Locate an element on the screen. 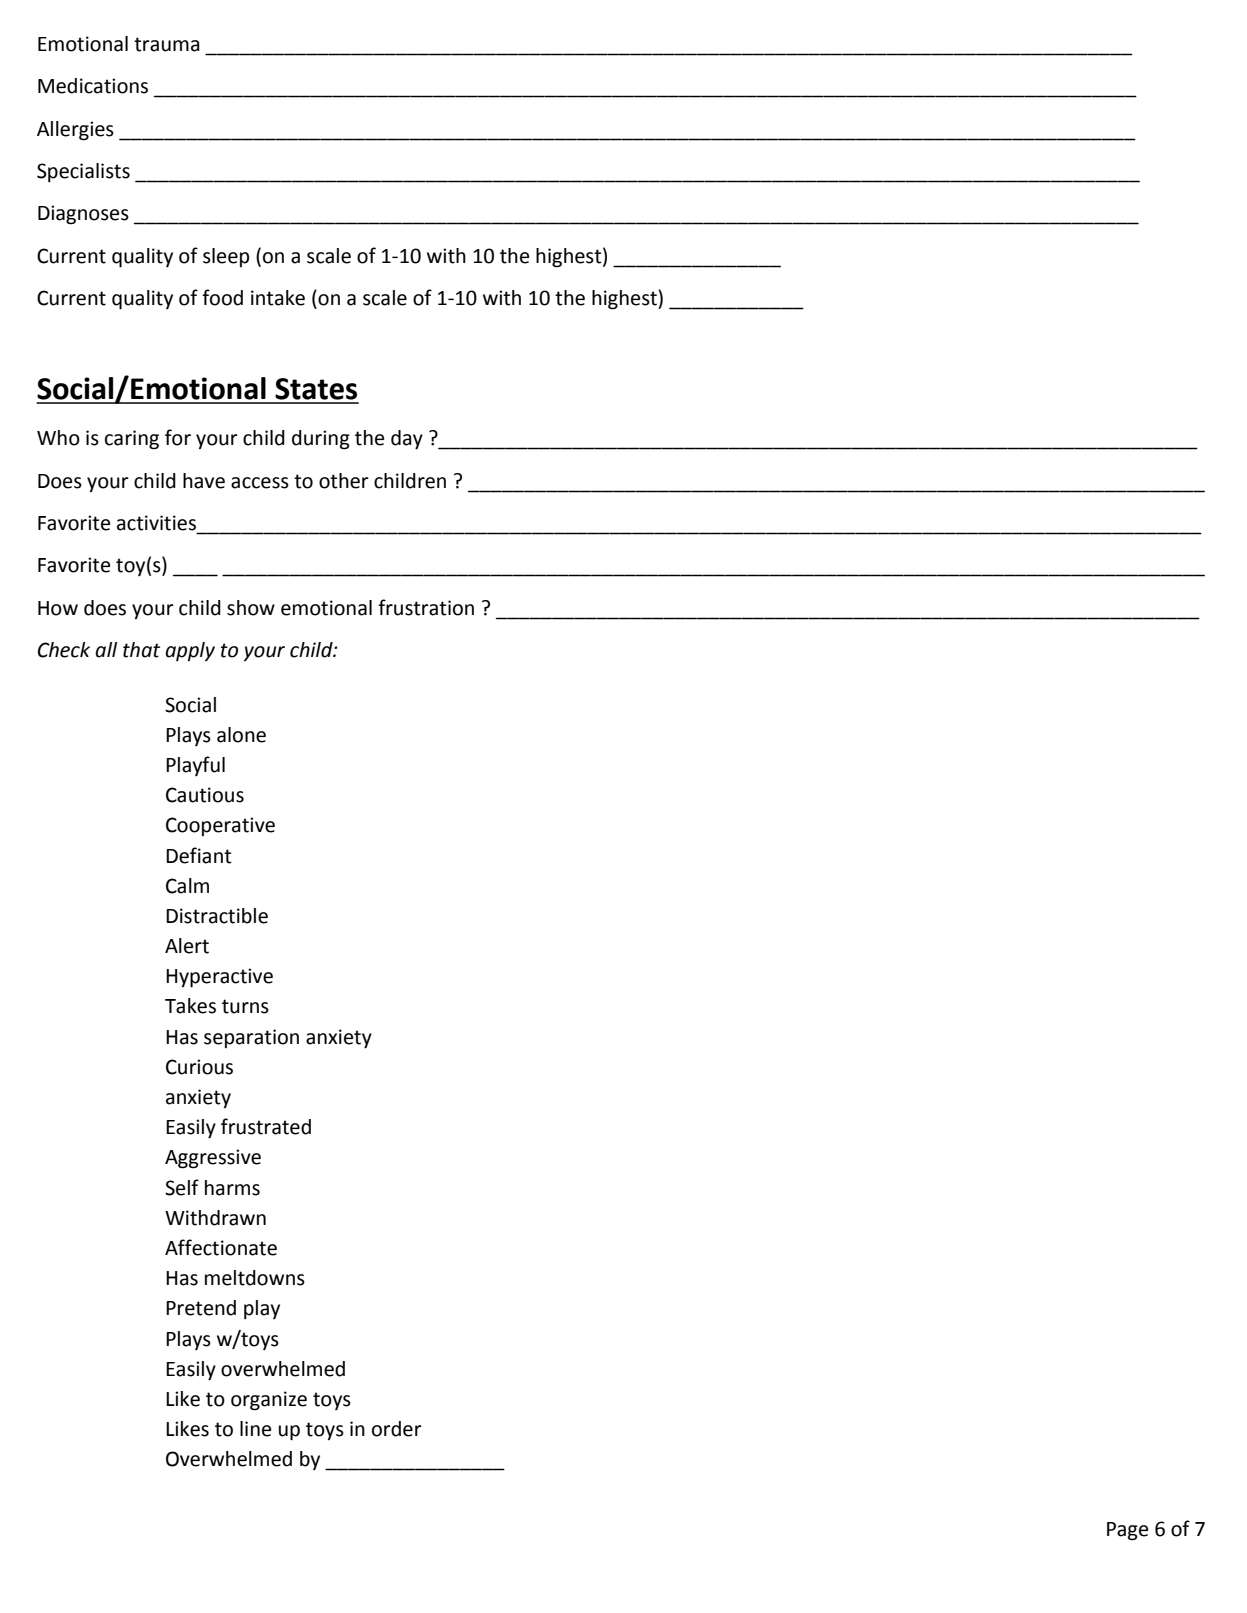 This screenshot has height=1613, width=1247. frustrated is located at coordinates (266, 1126).
